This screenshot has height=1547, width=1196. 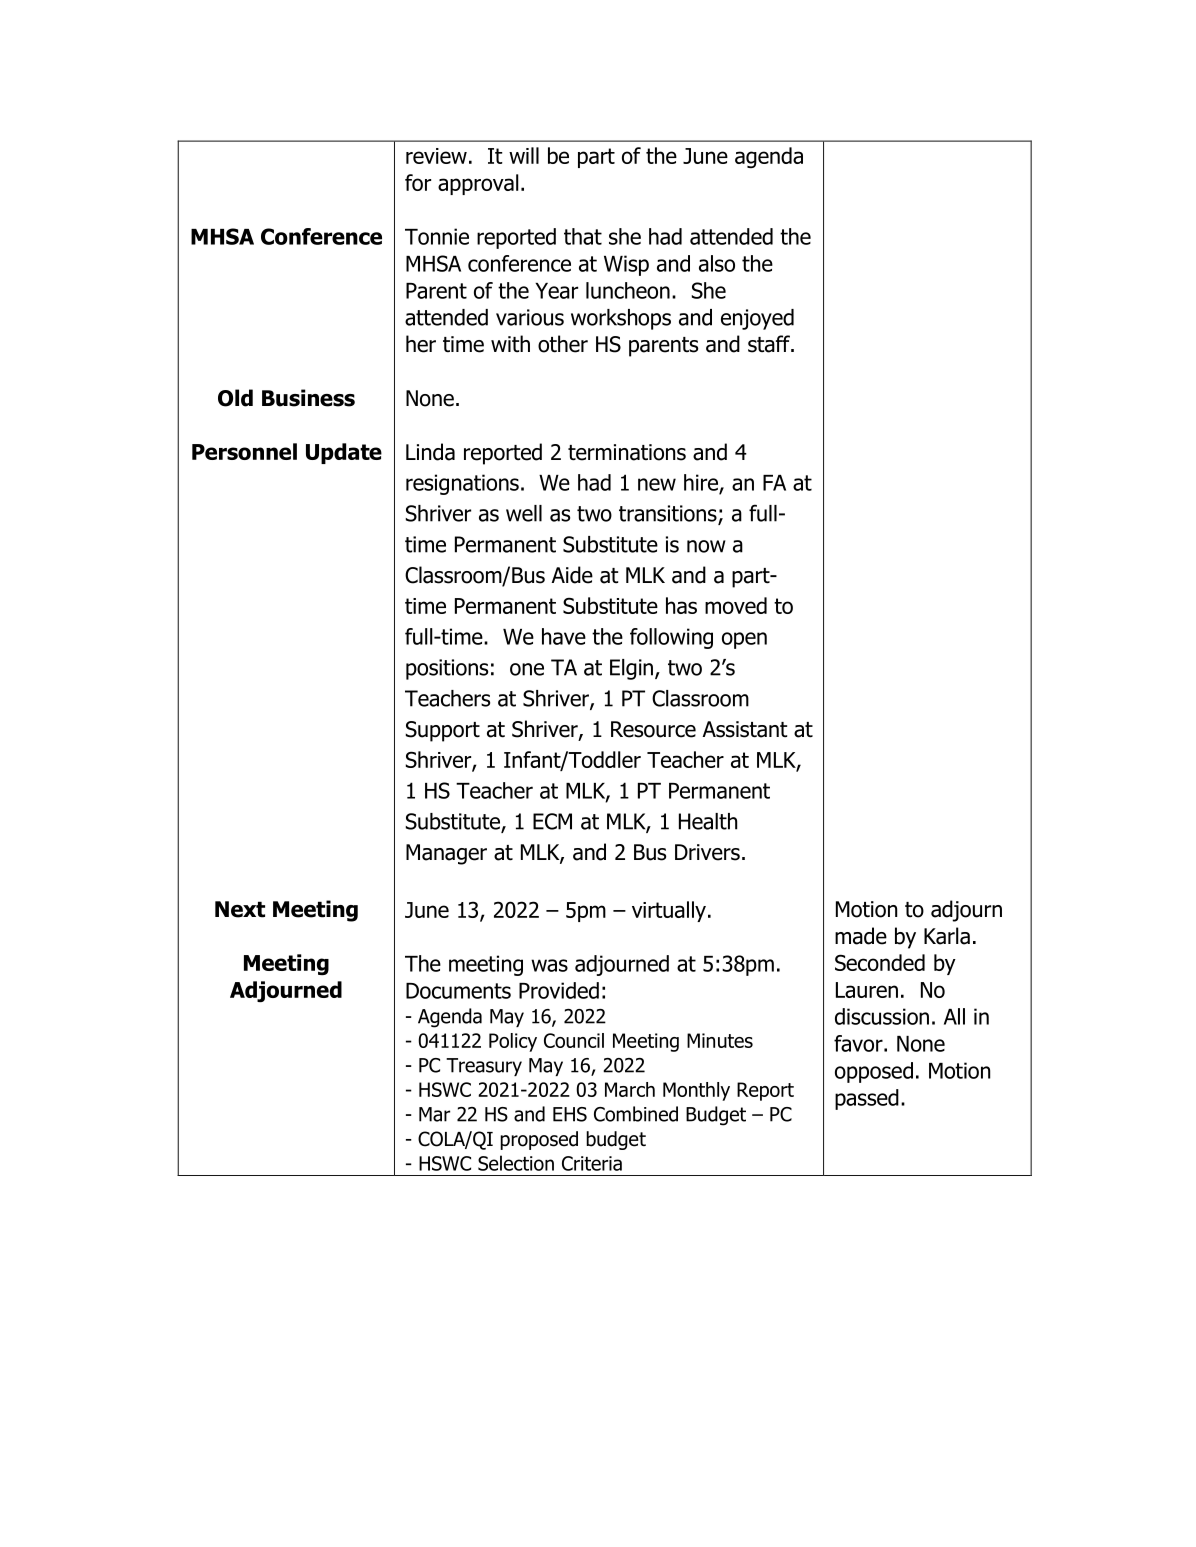 What do you see at coordinates (583, 236) in the screenshot?
I see `that` at bounding box center [583, 236].
